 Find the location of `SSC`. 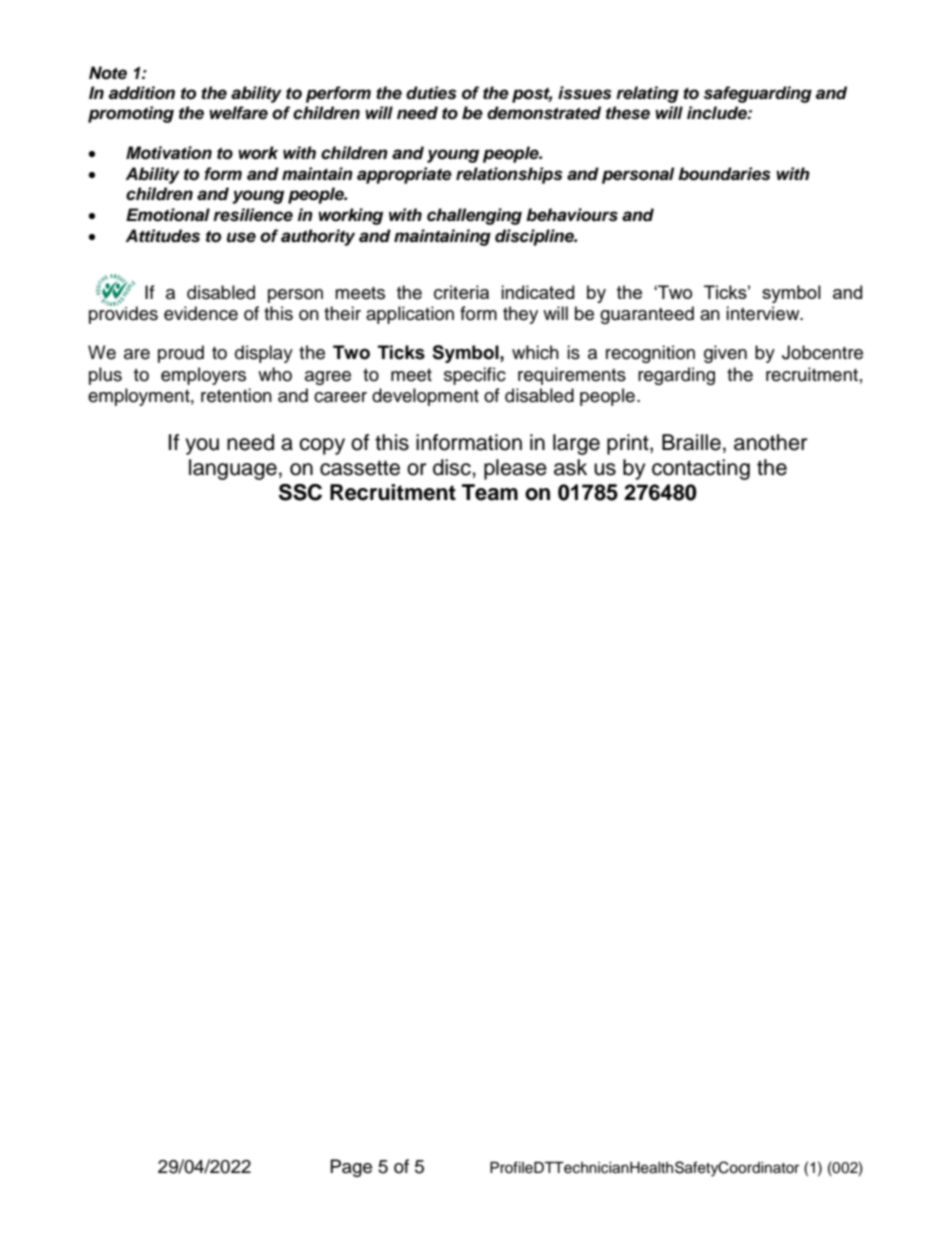

SSC is located at coordinates (300, 492).
